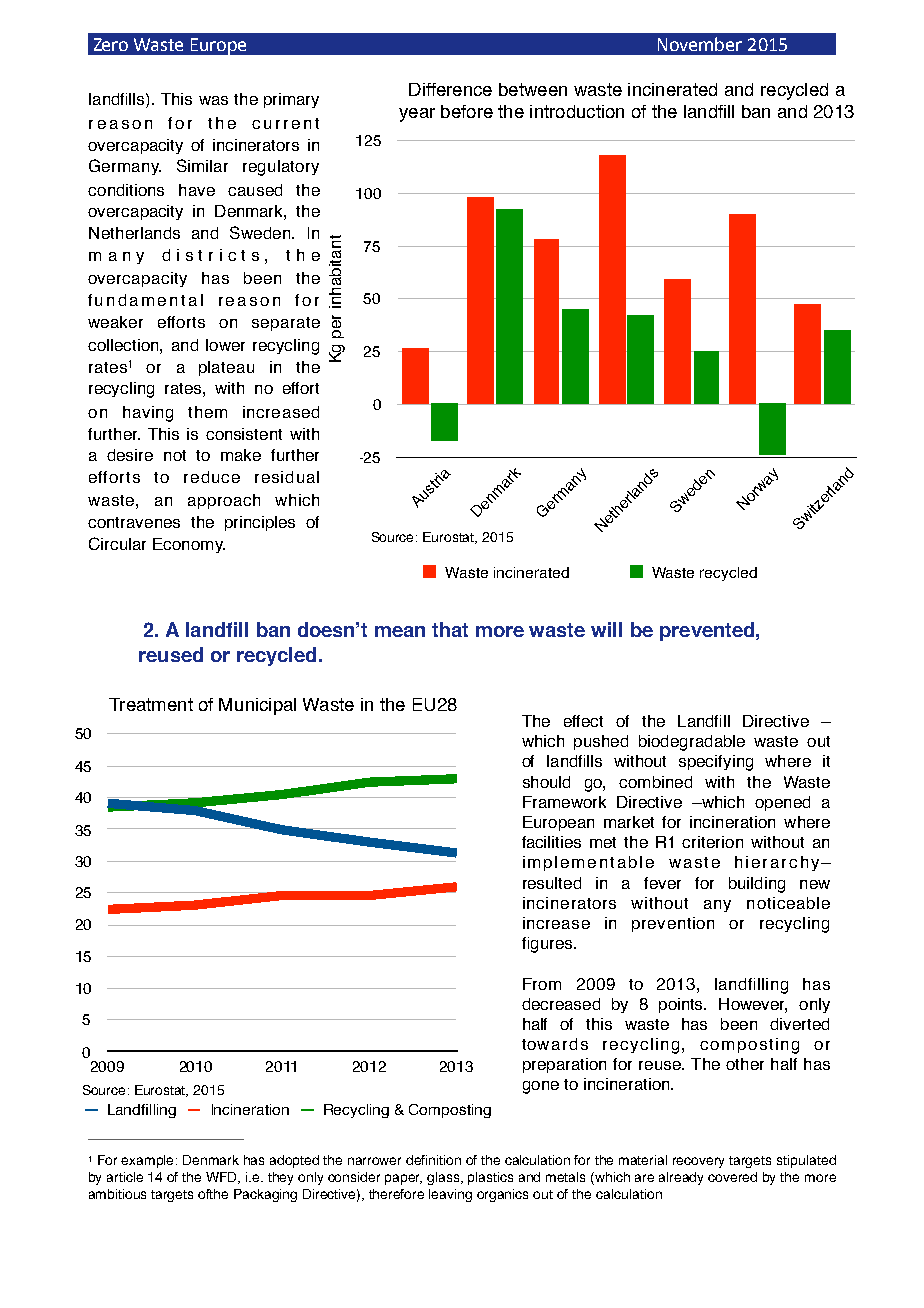 The height and width of the screenshot is (1308, 924). Describe the element at coordinates (546, 782) in the screenshot. I see `should` at that location.
